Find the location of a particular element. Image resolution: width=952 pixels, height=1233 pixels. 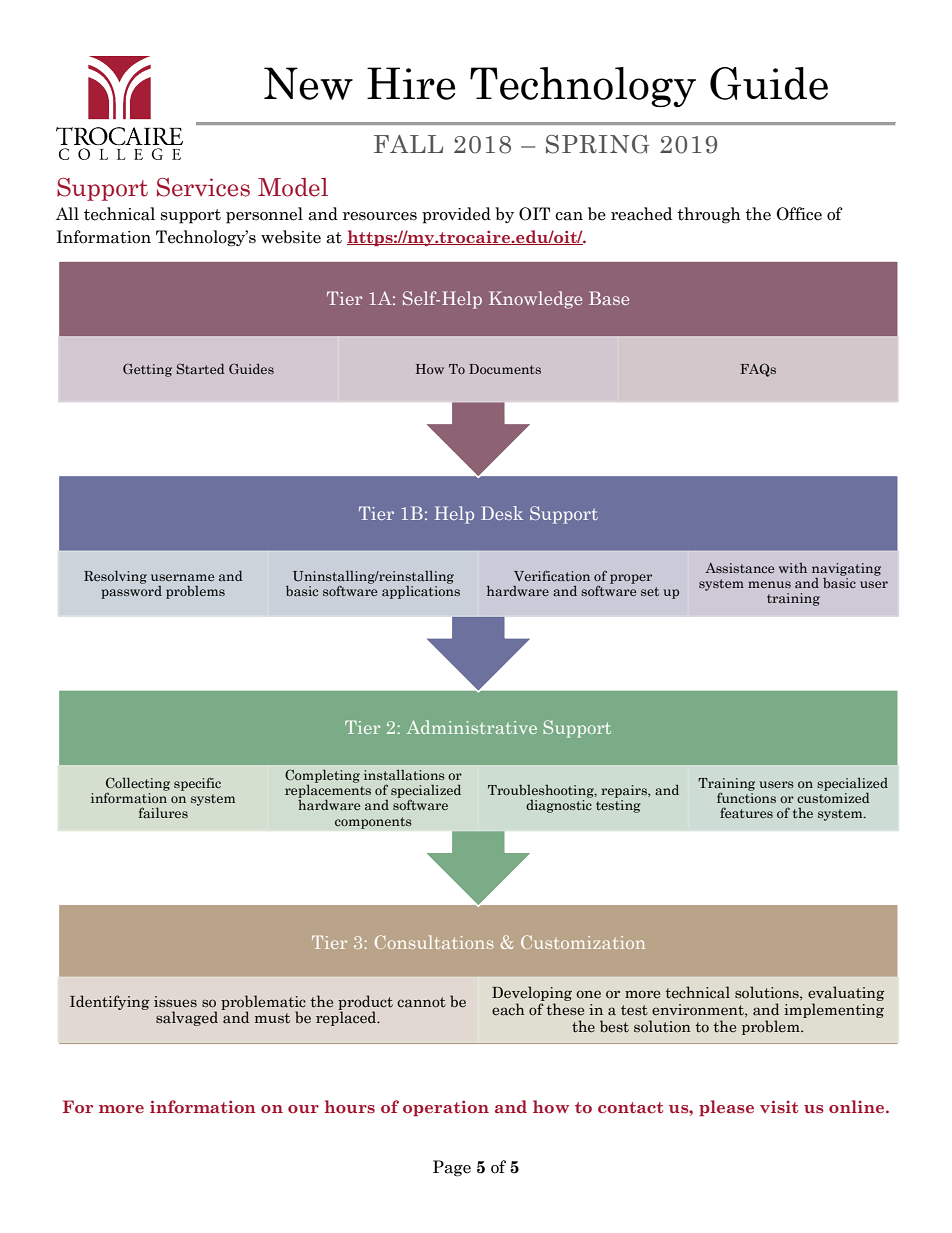

Office is located at coordinates (799, 214).
